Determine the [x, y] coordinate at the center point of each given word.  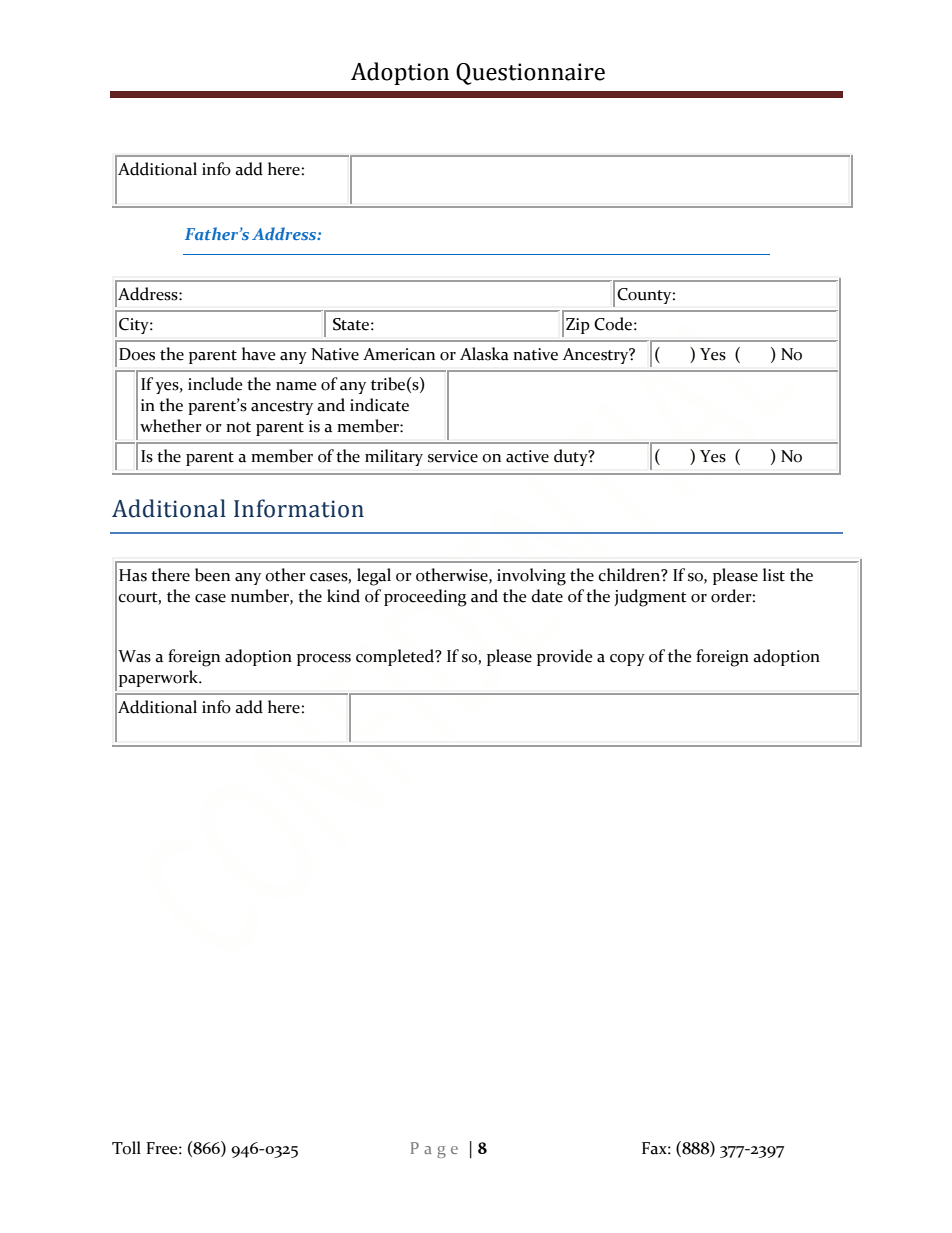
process [324, 660]
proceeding [425, 598]
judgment [650, 598]
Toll [126, 1148]
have [258, 354]
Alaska [484, 354]
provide [564, 657]
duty [572, 457]
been [212, 575]
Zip [578, 326]
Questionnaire [530, 74]
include [215, 384]
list [774, 575]
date [547, 596]
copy [627, 660]
